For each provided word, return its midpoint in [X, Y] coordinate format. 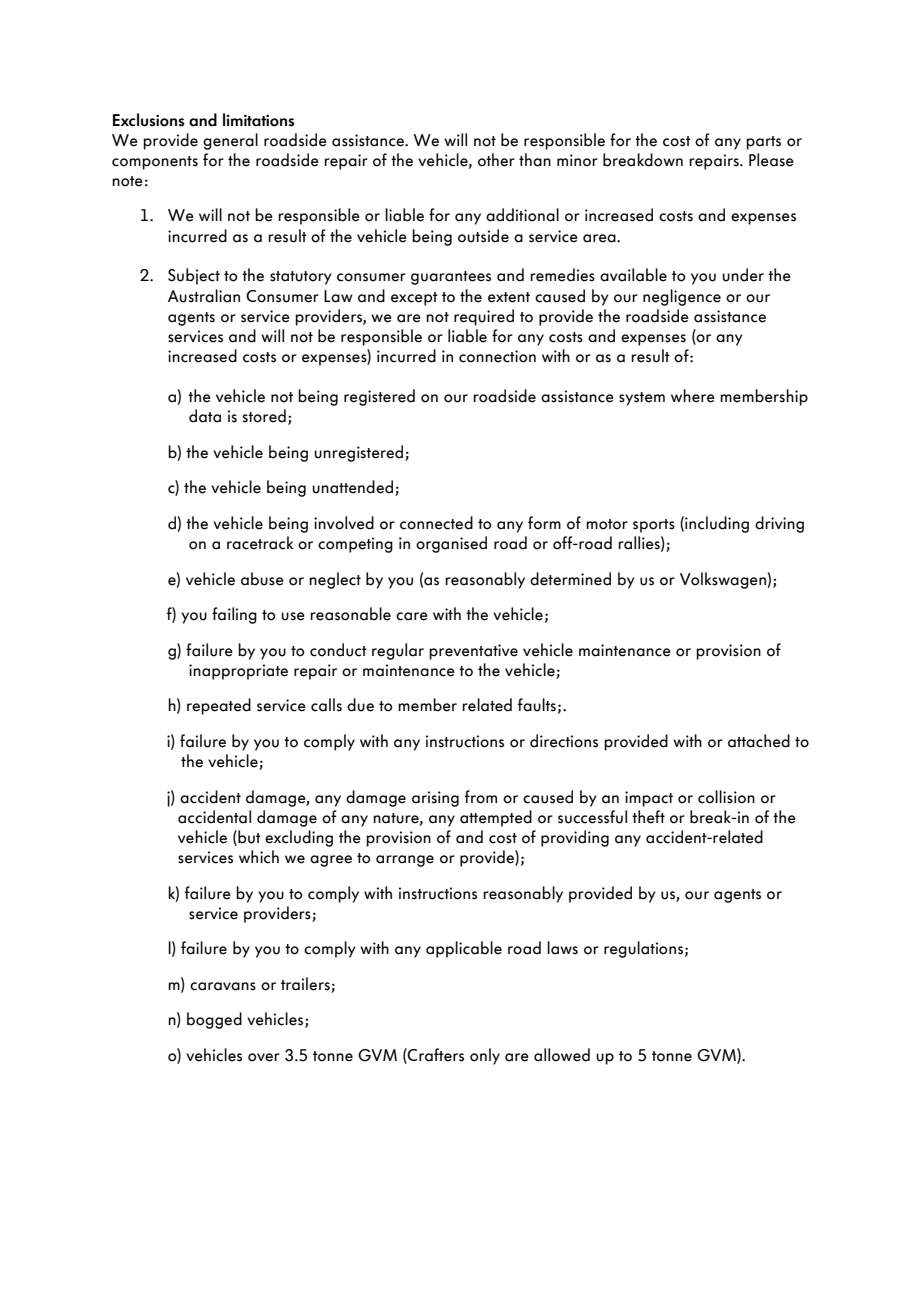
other [496, 160]
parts [763, 143]
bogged [214, 1020]
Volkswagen [723, 580]
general [230, 141]
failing [234, 615]
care [412, 616]
